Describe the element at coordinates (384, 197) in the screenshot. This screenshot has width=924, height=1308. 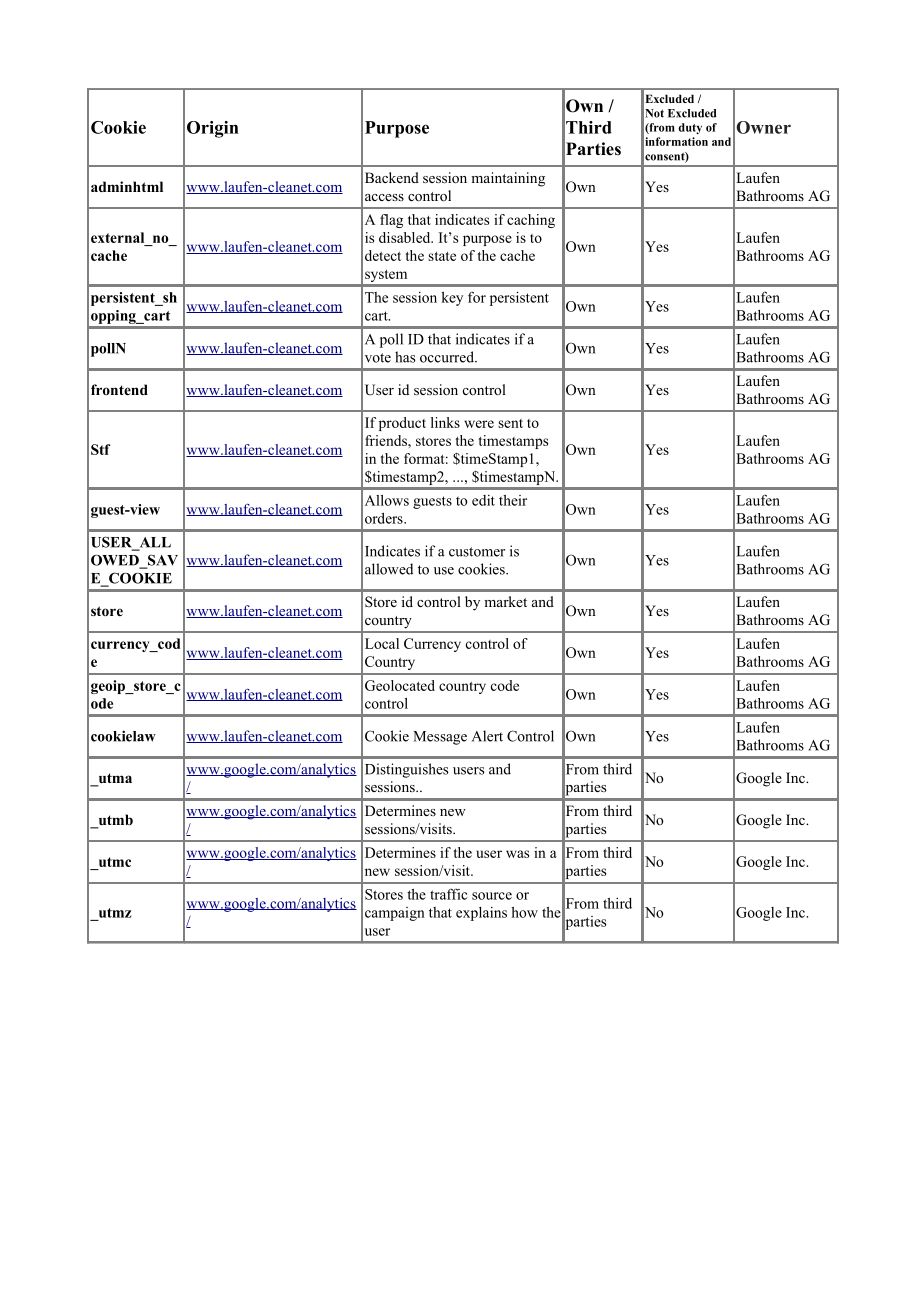
I see `access` at that location.
